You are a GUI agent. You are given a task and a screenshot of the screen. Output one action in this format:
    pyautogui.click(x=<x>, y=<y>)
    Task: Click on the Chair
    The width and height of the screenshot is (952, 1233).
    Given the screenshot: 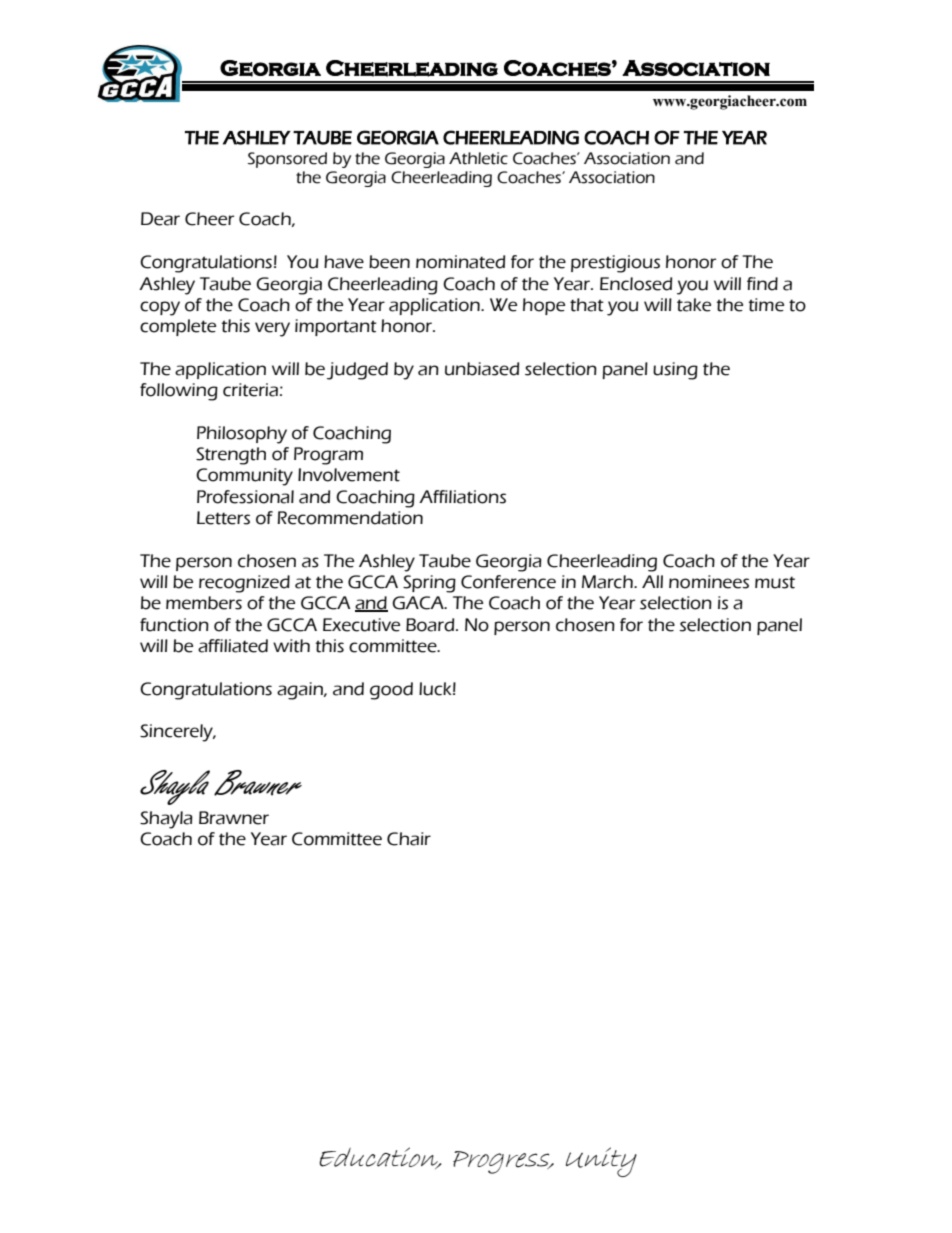 What is the action you would take?
    pyautogui.click(x=409, y=839)
